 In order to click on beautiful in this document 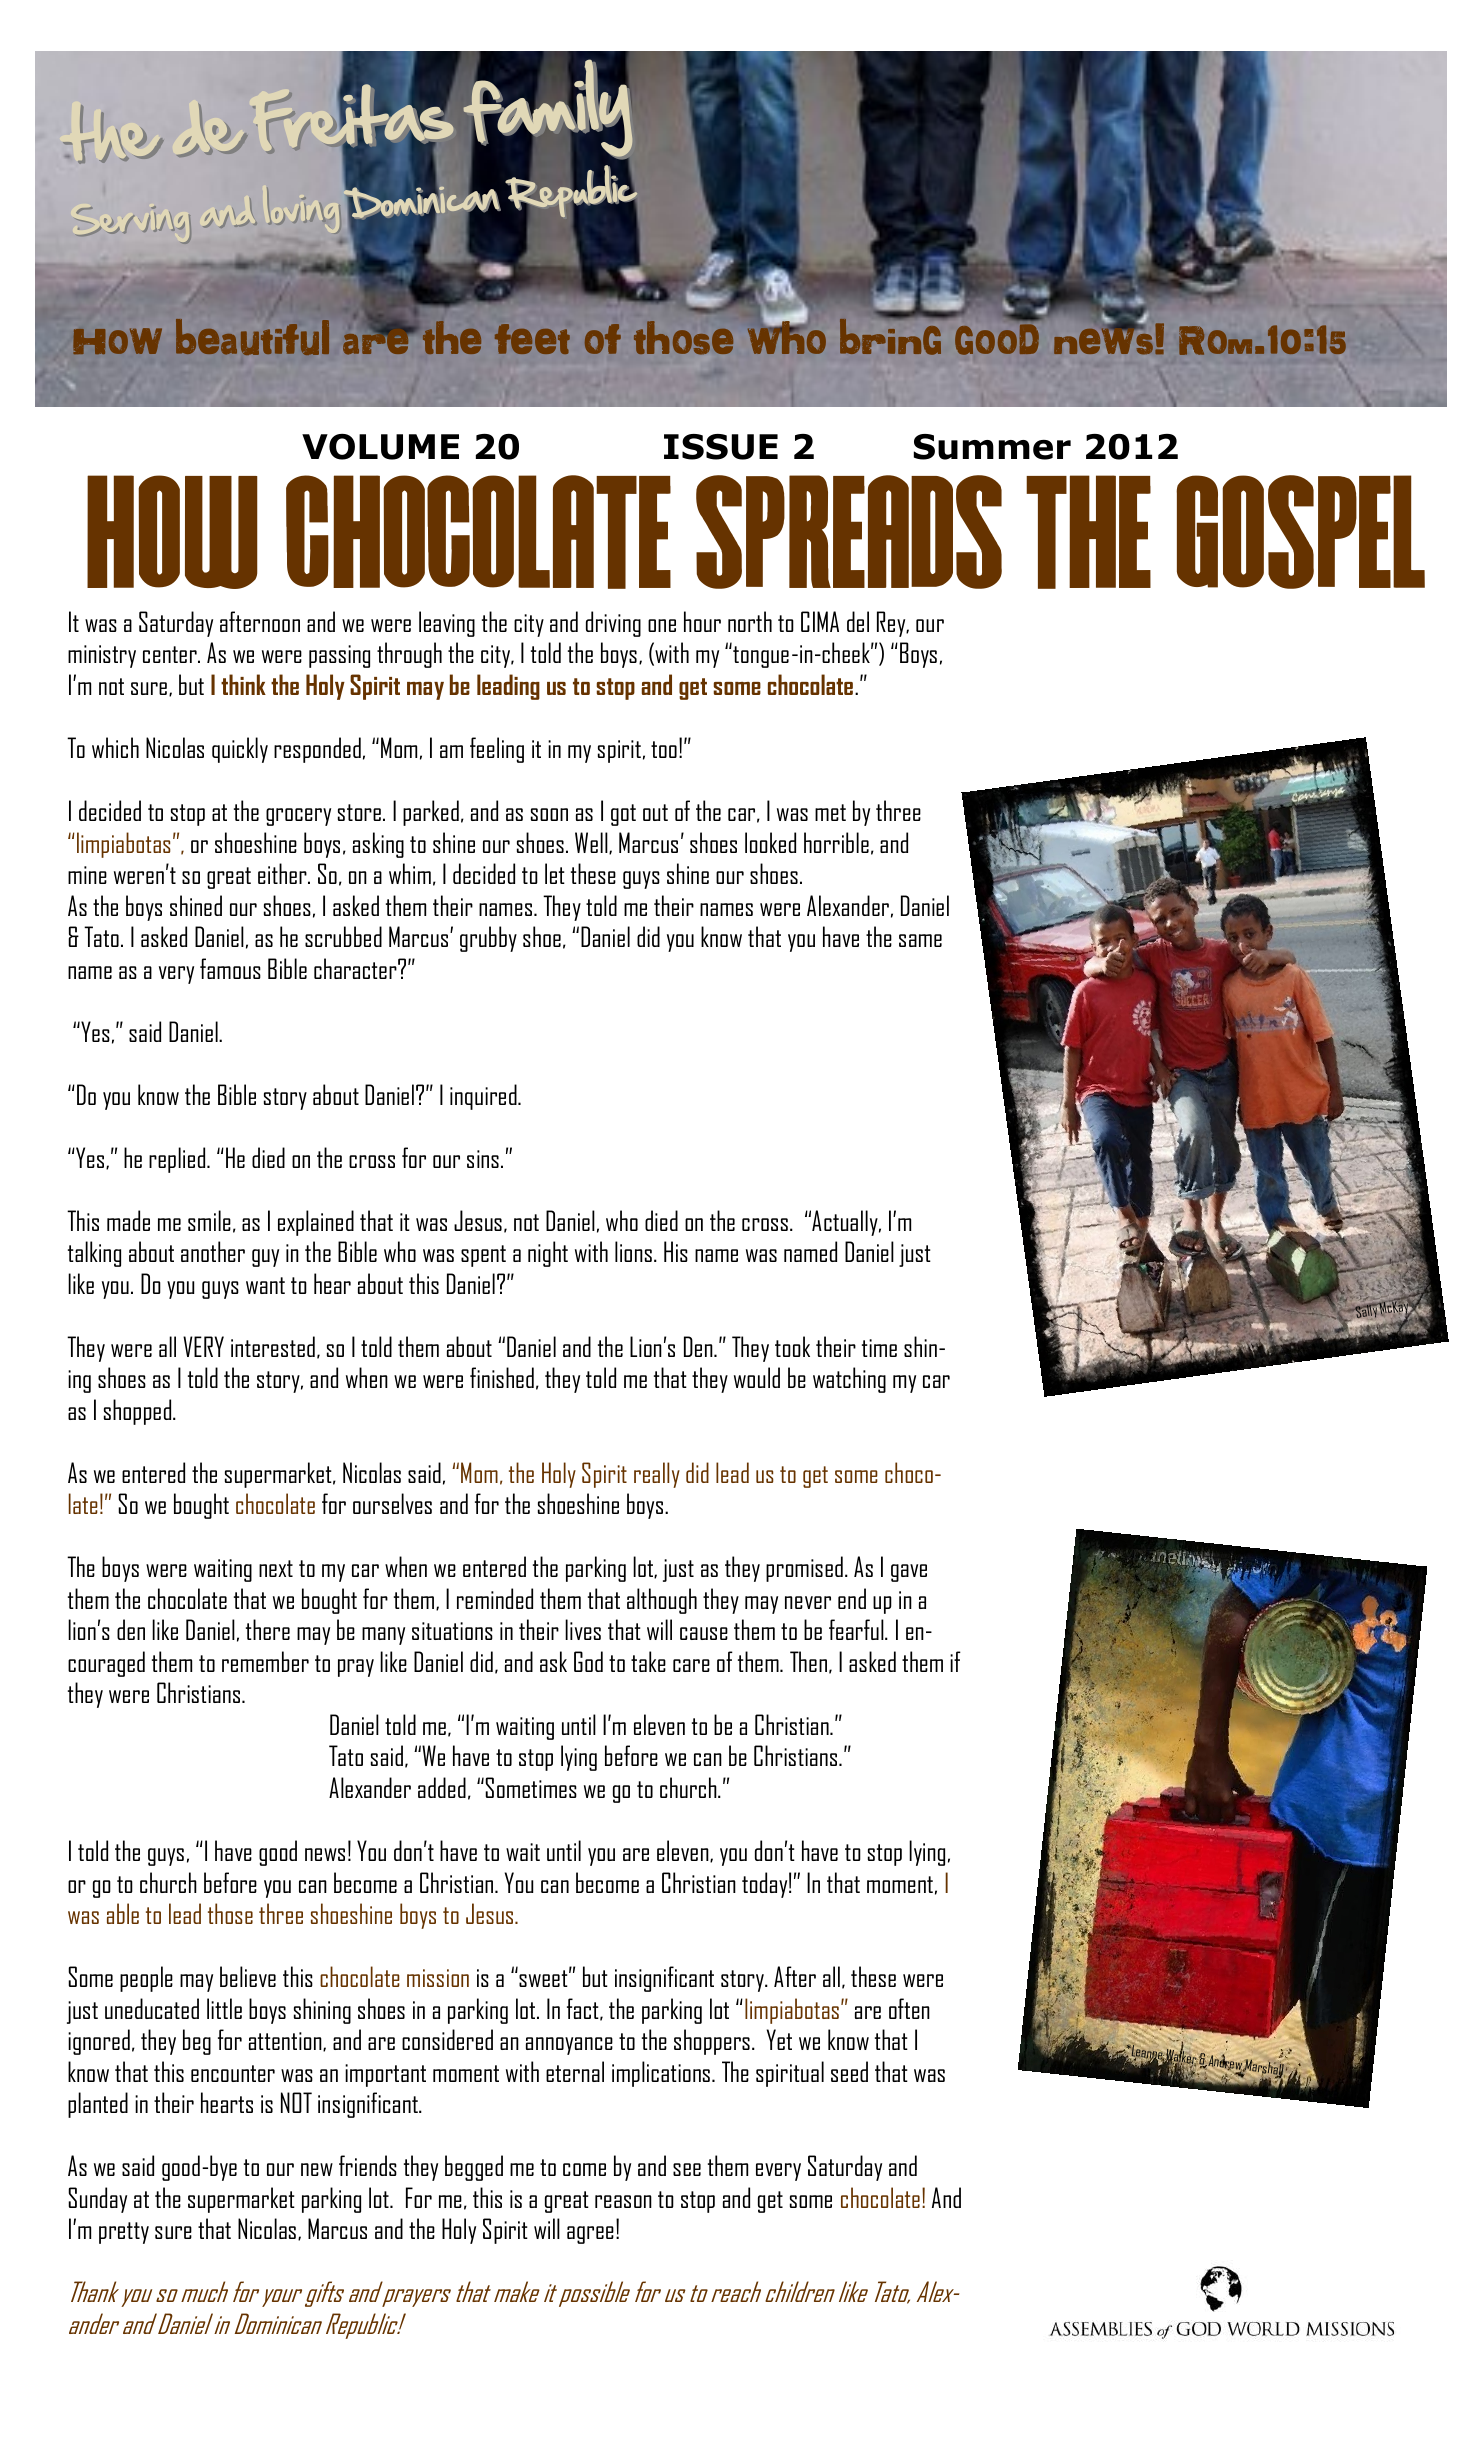, I will do `click(252, 337)`.
